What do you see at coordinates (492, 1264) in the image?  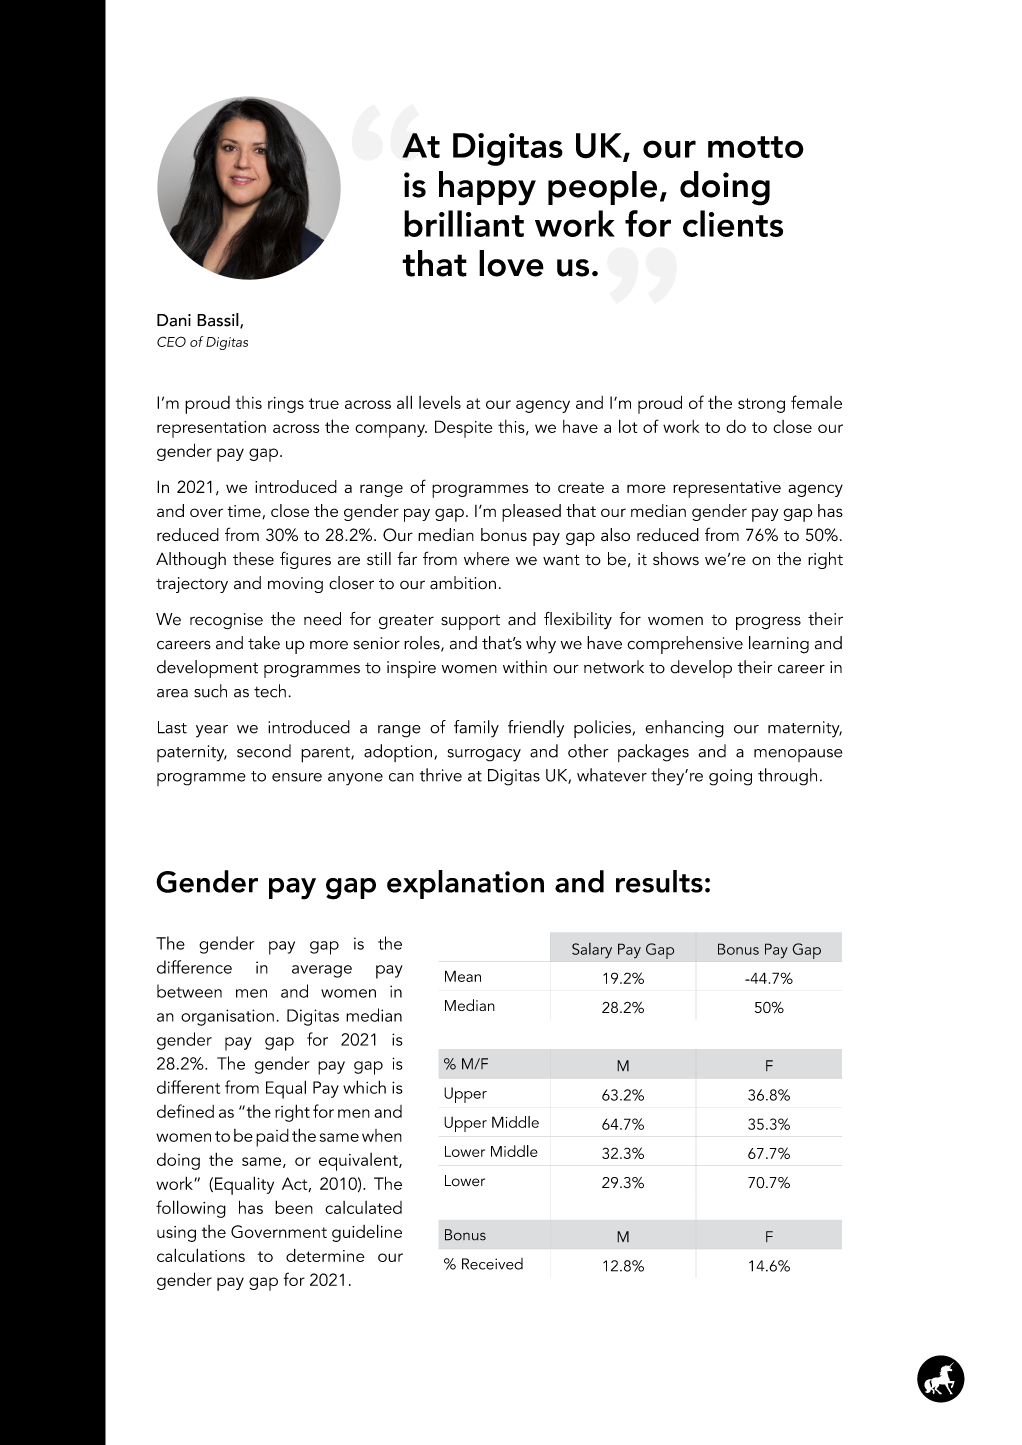 I see `Received` at bounding box center [492, 1264].
